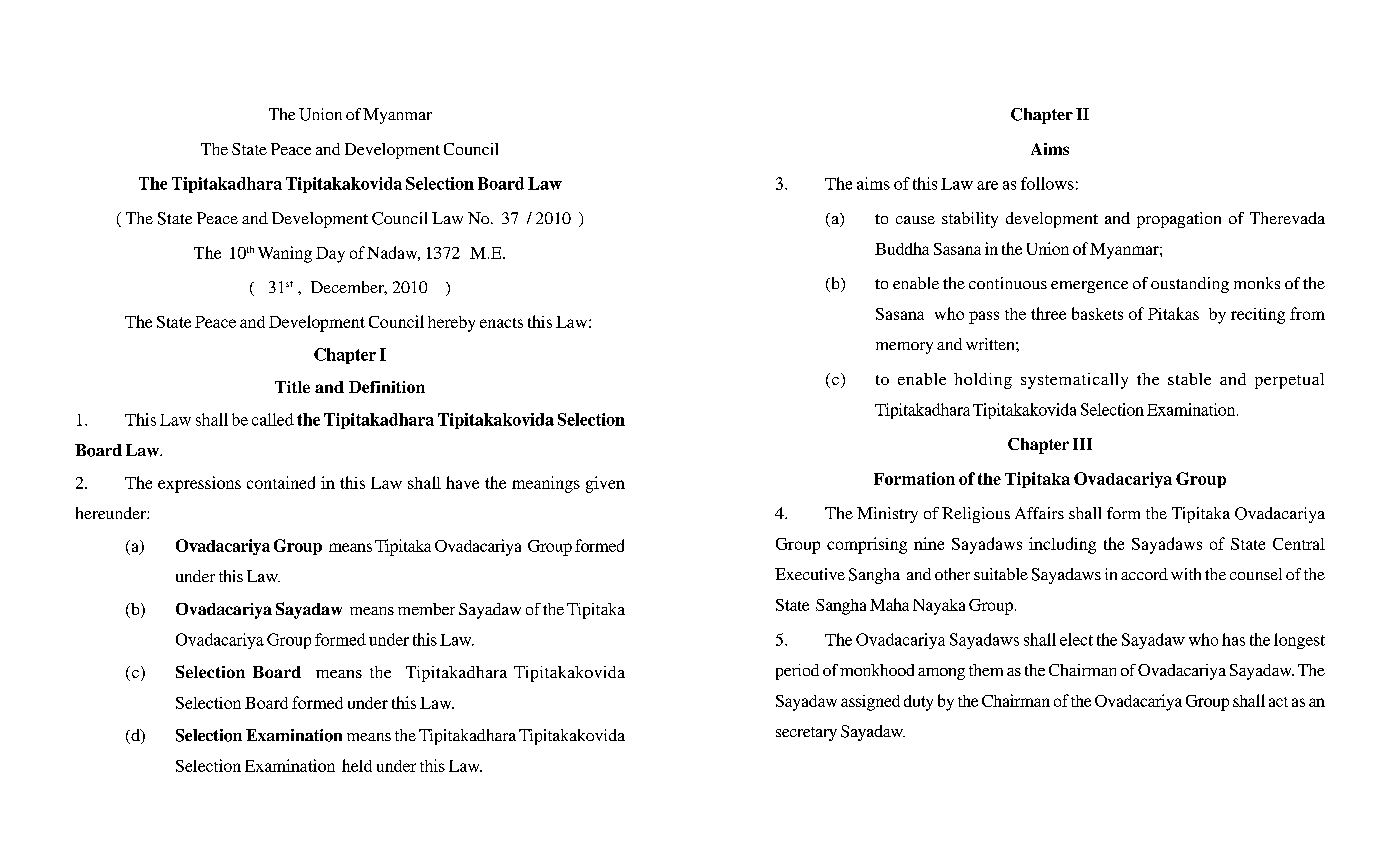 This screenshot has width=1400, height=850. What do you see at coordinates (1189, 379) in the screenshot?
I see `stable` at bounding box center [1189, 379].
